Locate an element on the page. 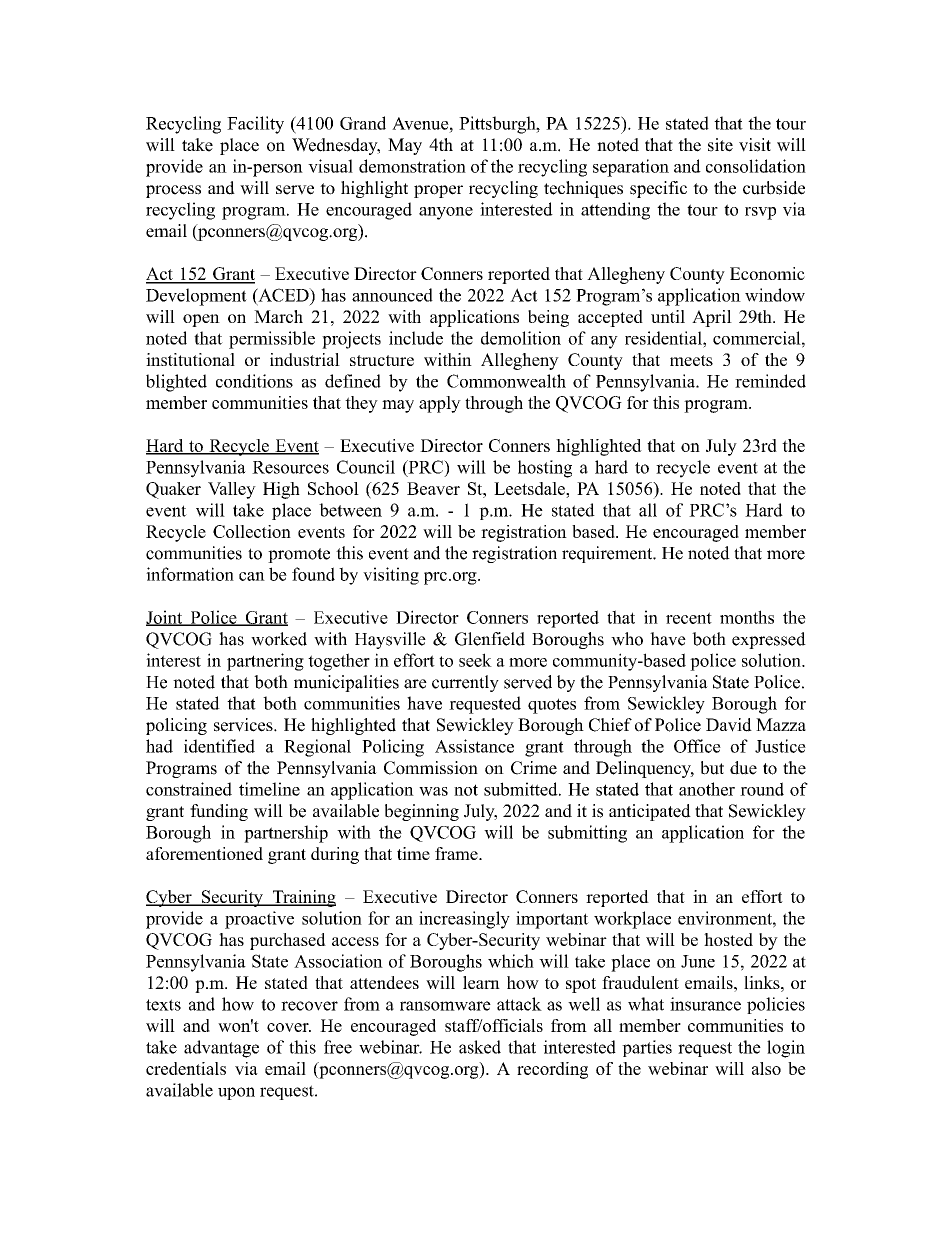 The image size is (952, 1233). another is located at coordinates (707, 789).
